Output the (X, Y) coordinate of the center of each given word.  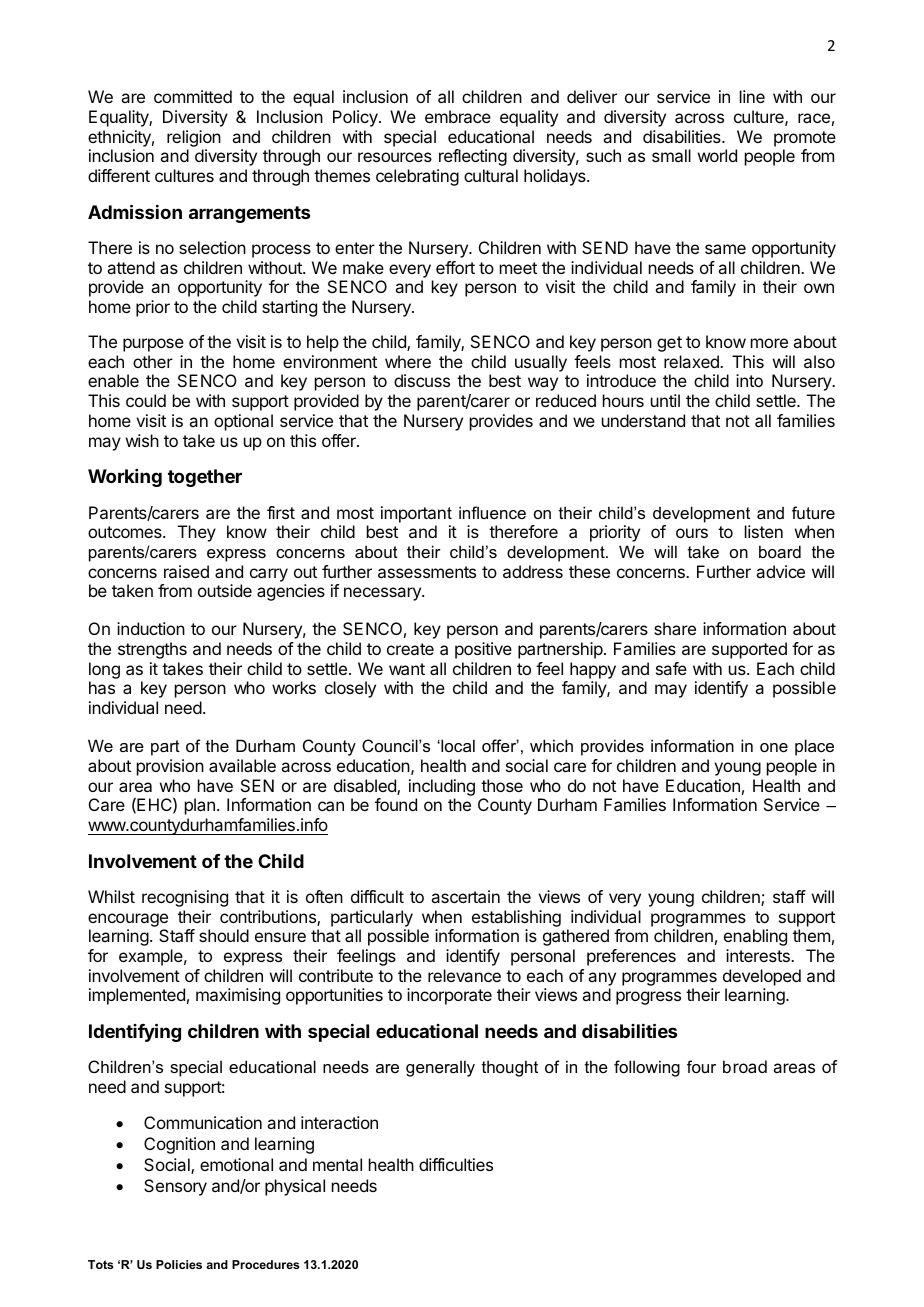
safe (671, 668)
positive (483, 650)
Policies (179, 1264)
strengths (152, 650)
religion (194, 138)
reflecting (473, 157)
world (717, 155)
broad (745, 1066)
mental (337, 1164)
